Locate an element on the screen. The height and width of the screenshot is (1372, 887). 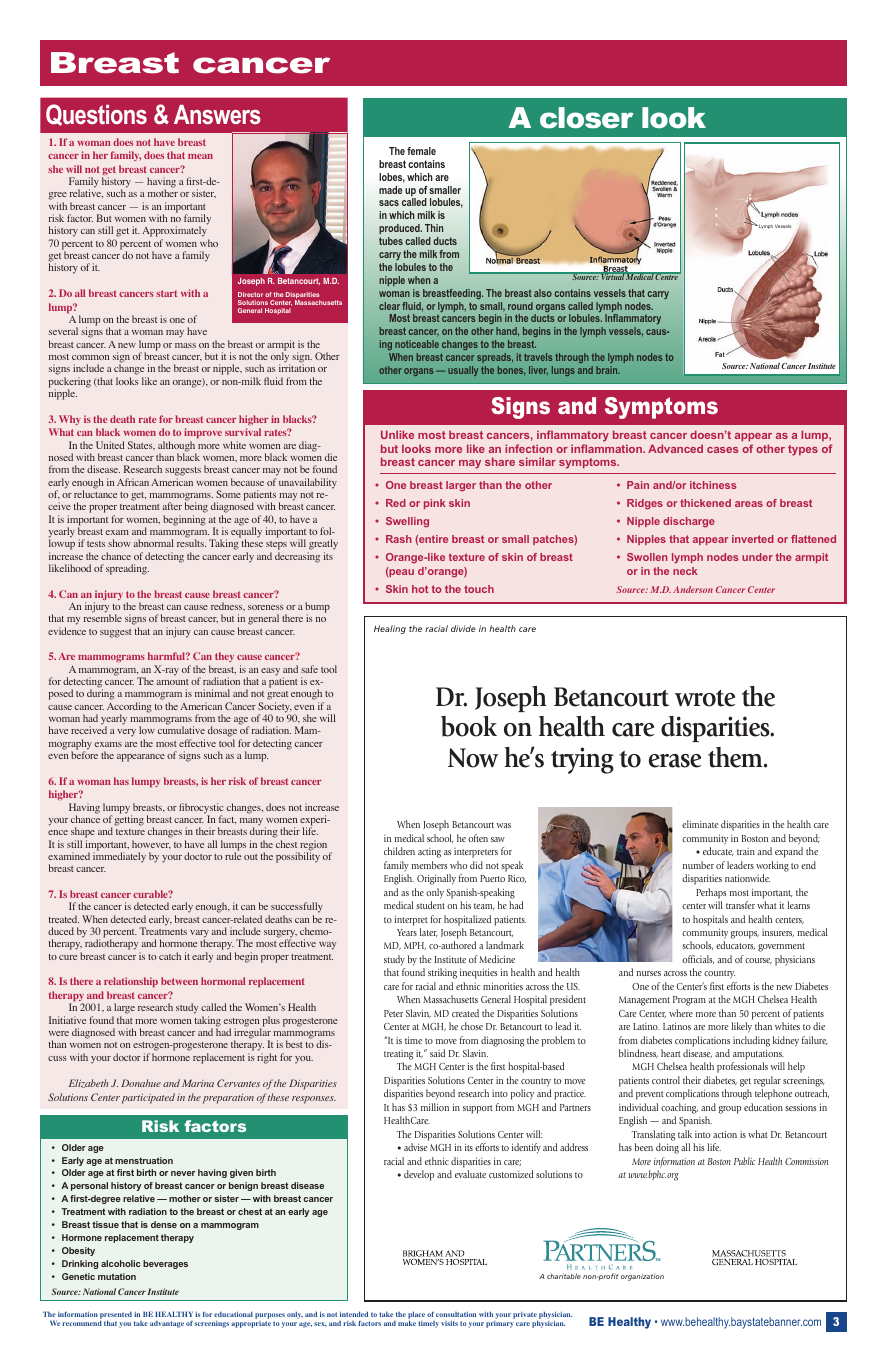
consultation is located at coordinates (456, 1314).
